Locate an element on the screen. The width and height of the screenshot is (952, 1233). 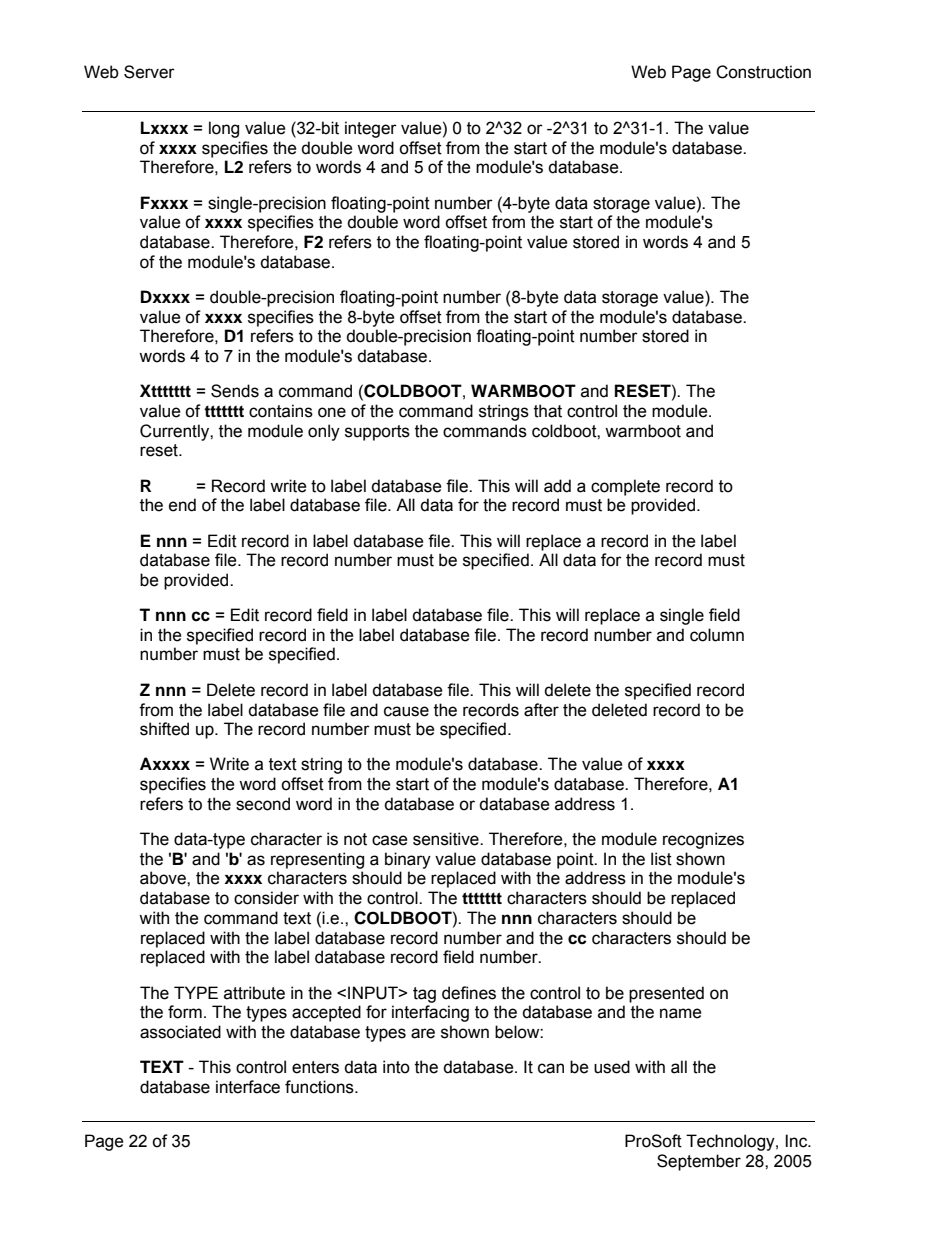
long is located at coordinates (224, 129).
